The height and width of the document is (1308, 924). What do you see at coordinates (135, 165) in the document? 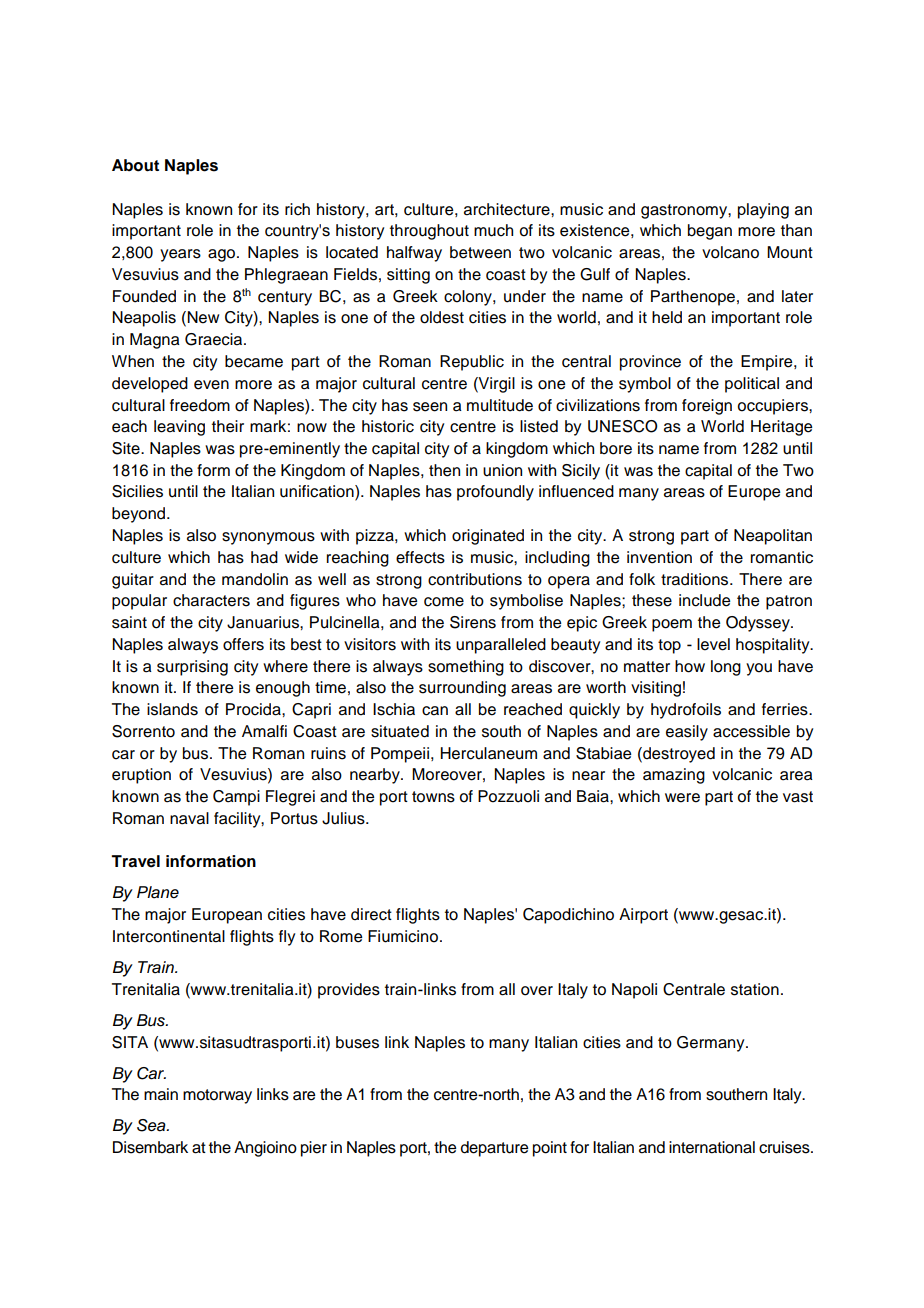
I see `About` at bounding box center [135, 165].
